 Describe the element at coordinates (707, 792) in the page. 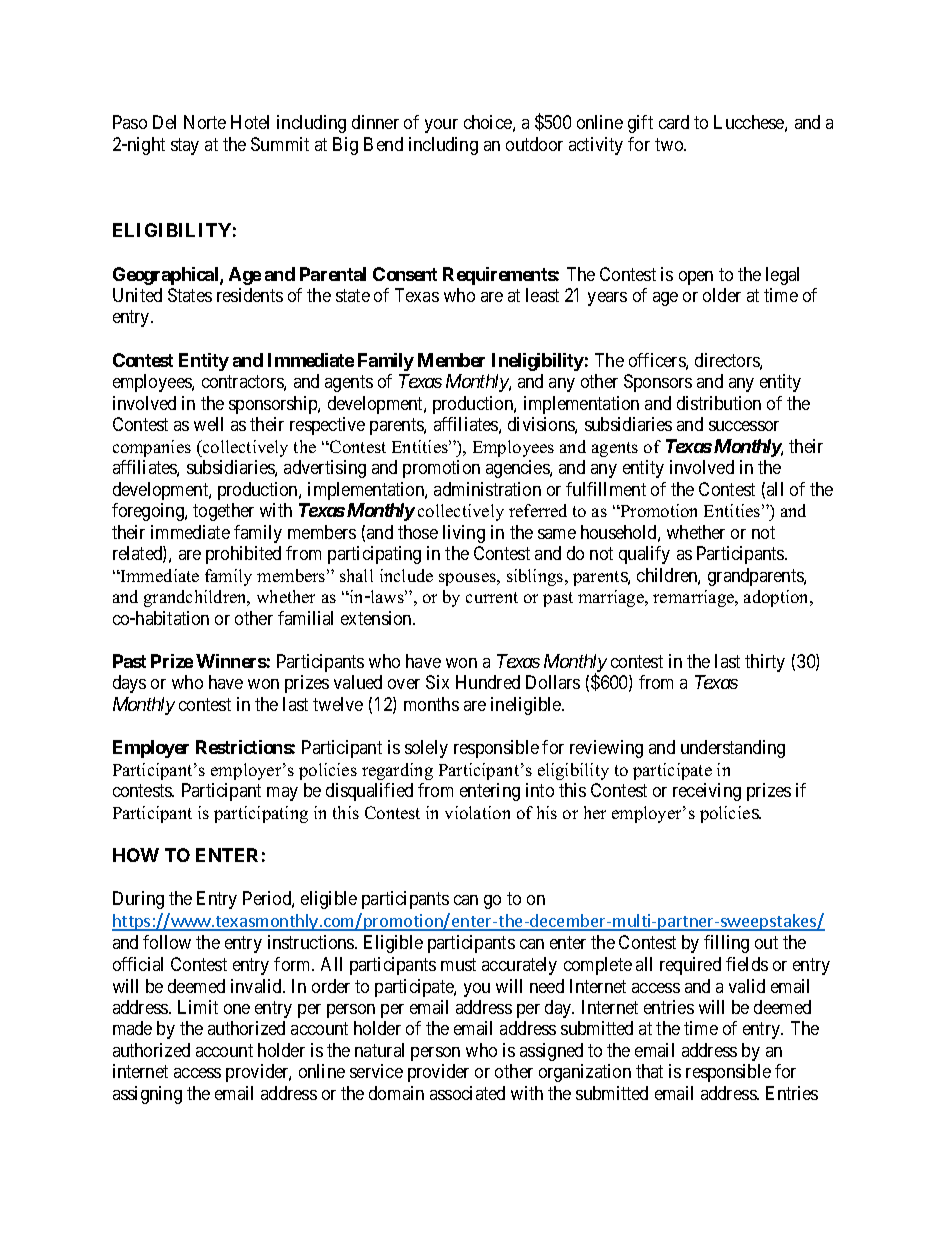

I see `receiving` at that location.
